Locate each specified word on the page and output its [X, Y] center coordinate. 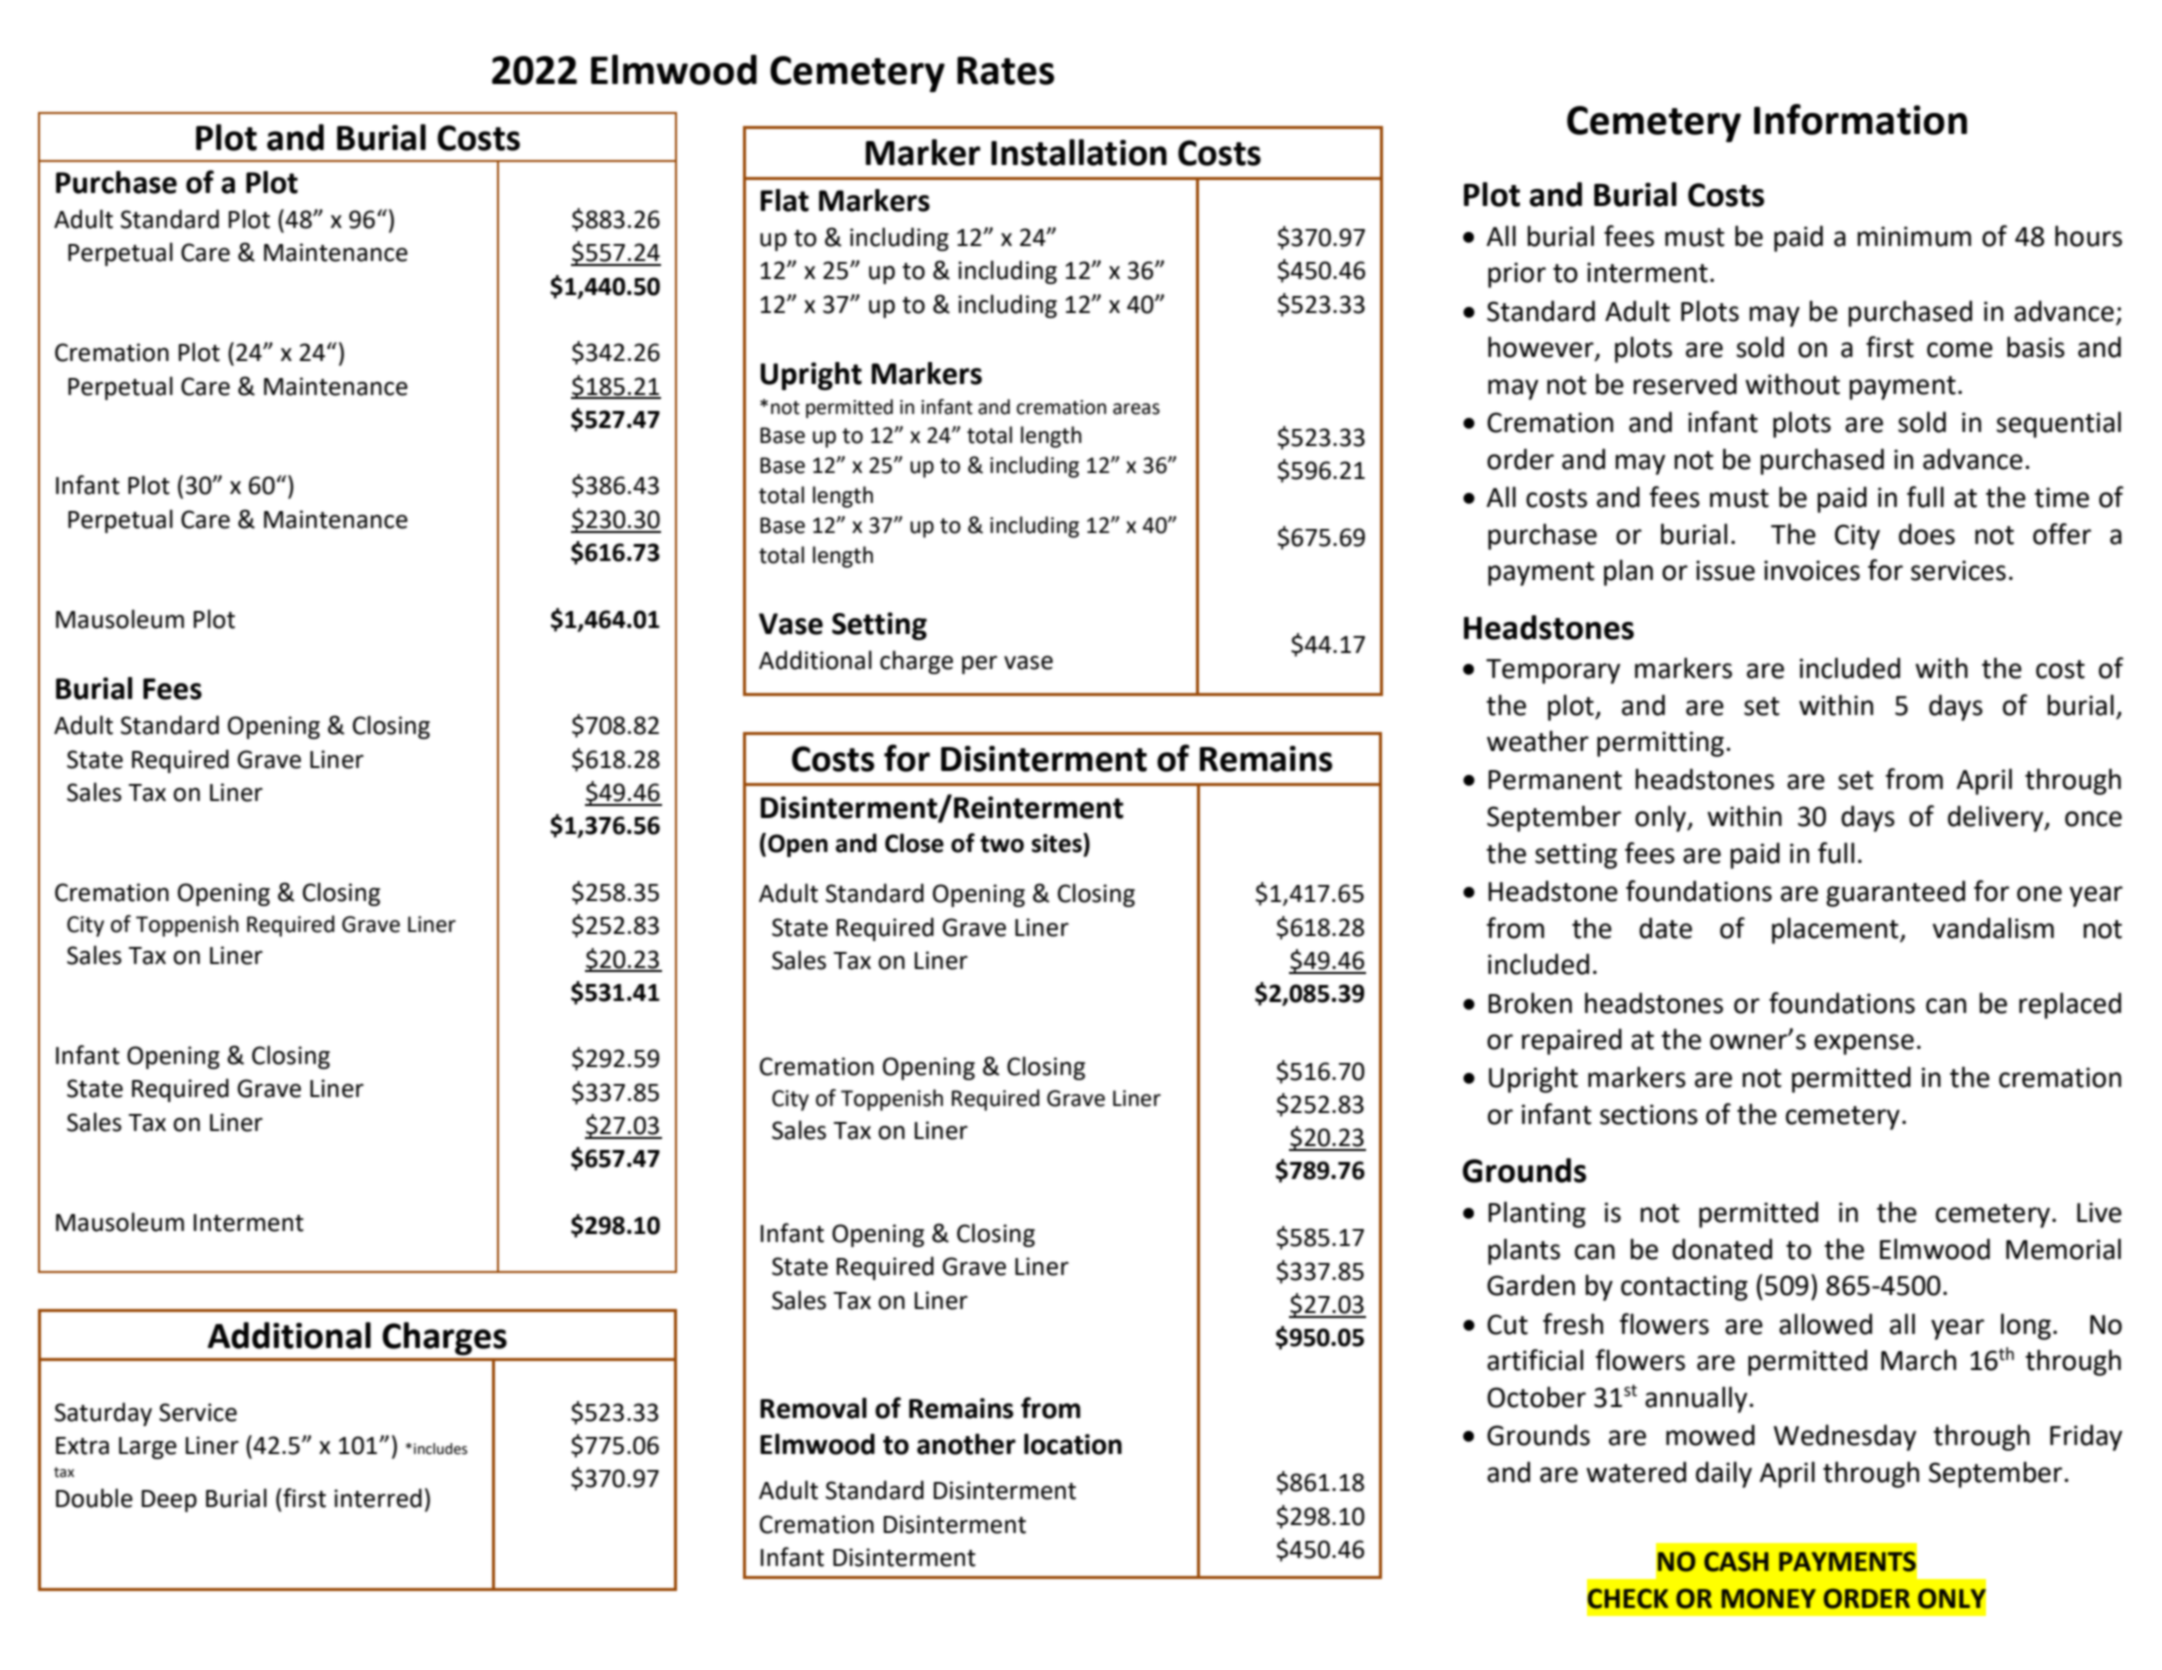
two [1002, 844]
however [1542, 348]
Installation [1079, 152]
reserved [1685, 384]
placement [1836, 930]
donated [1722, 1249]
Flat [784, 200]
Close [914, 843]
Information [1860, 119]
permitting [1660, 744]
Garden [1531, 1285]
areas [1136, 409]
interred [378, 1498]
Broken [1530, 1003]
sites [1058, 843]
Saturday [103, 1414]
